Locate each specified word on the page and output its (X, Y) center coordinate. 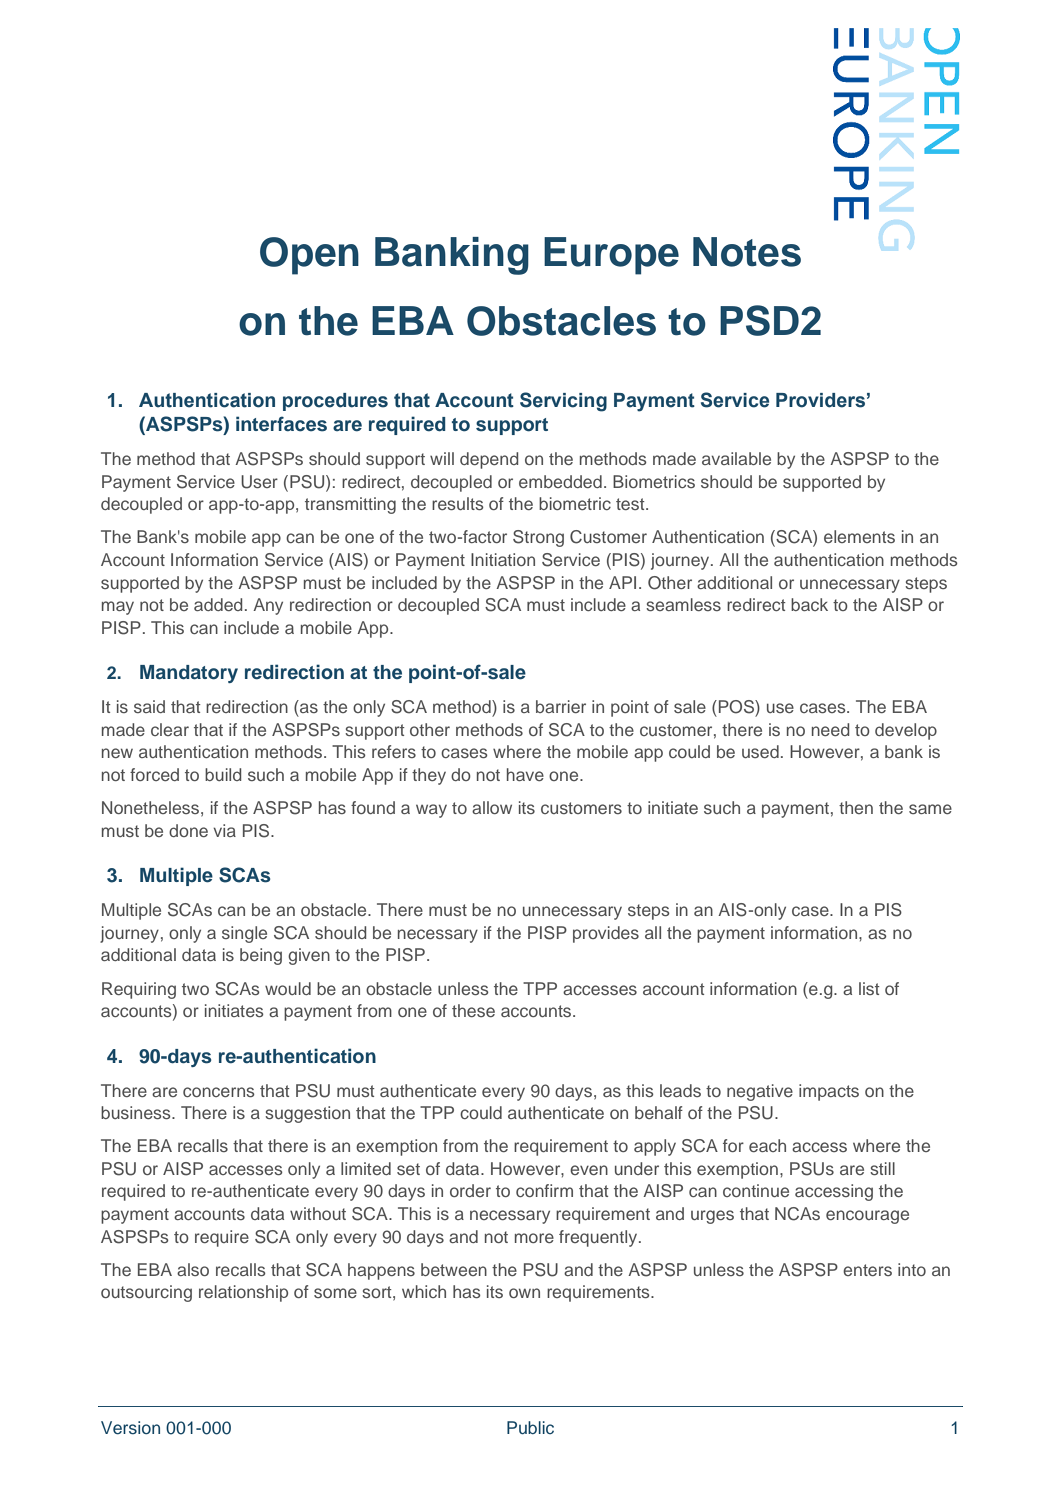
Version (130, 1428)
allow (492, 807)
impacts (829, 1092)
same (930, 809)
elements (859, 536)
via (224, 830)
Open (309, 256)
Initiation (503, 559)
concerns (219, 1092)
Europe (611, 256)
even (589, 1170)
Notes (747, 252)
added (218, 604)
